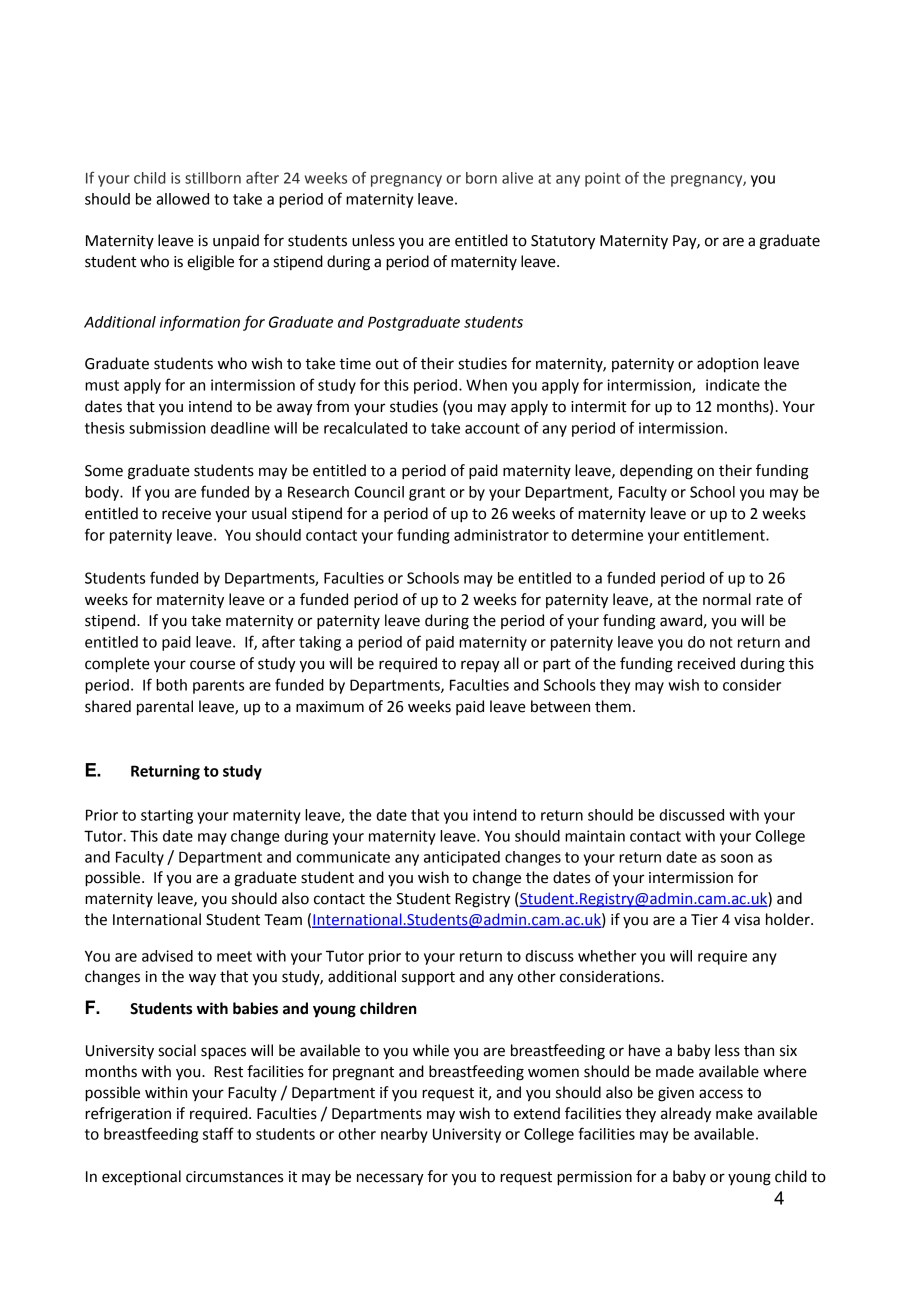  Describe the element at coordinates (721, 642) in the document. I see `not` at that location.
